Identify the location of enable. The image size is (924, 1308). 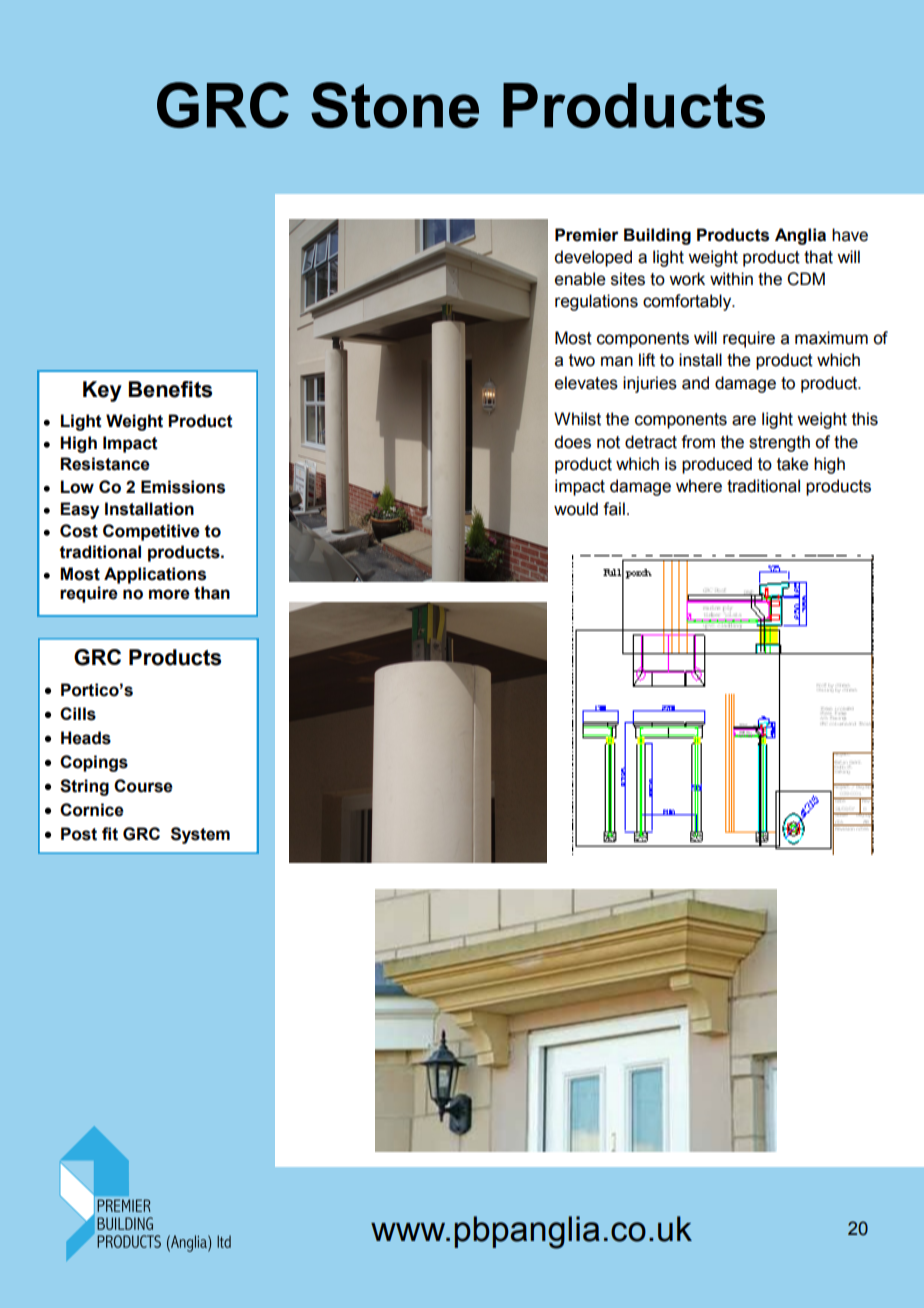
(580, 279).
